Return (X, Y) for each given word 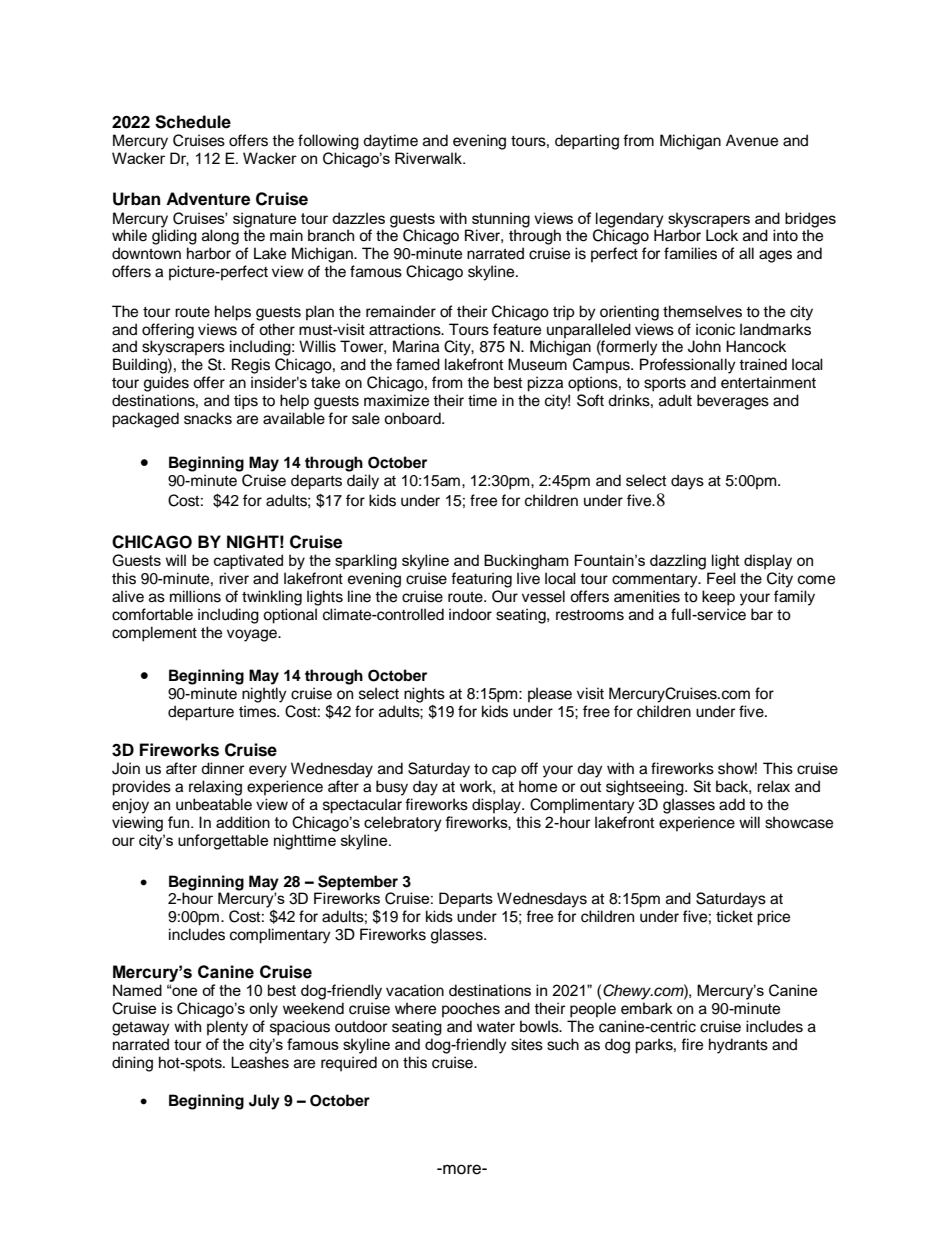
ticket (734, 916)
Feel (721, 578)
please (550, 695)
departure (201, 713)
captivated (248, 561)
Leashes (260, 1062)
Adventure (208, 199)
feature (517, 329)
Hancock (756, 346)
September (358, 883)
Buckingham (526, 562)
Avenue (752, 140)
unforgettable (223, 842)
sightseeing (646, 788)
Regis (251, 366)
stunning (501, 220)
